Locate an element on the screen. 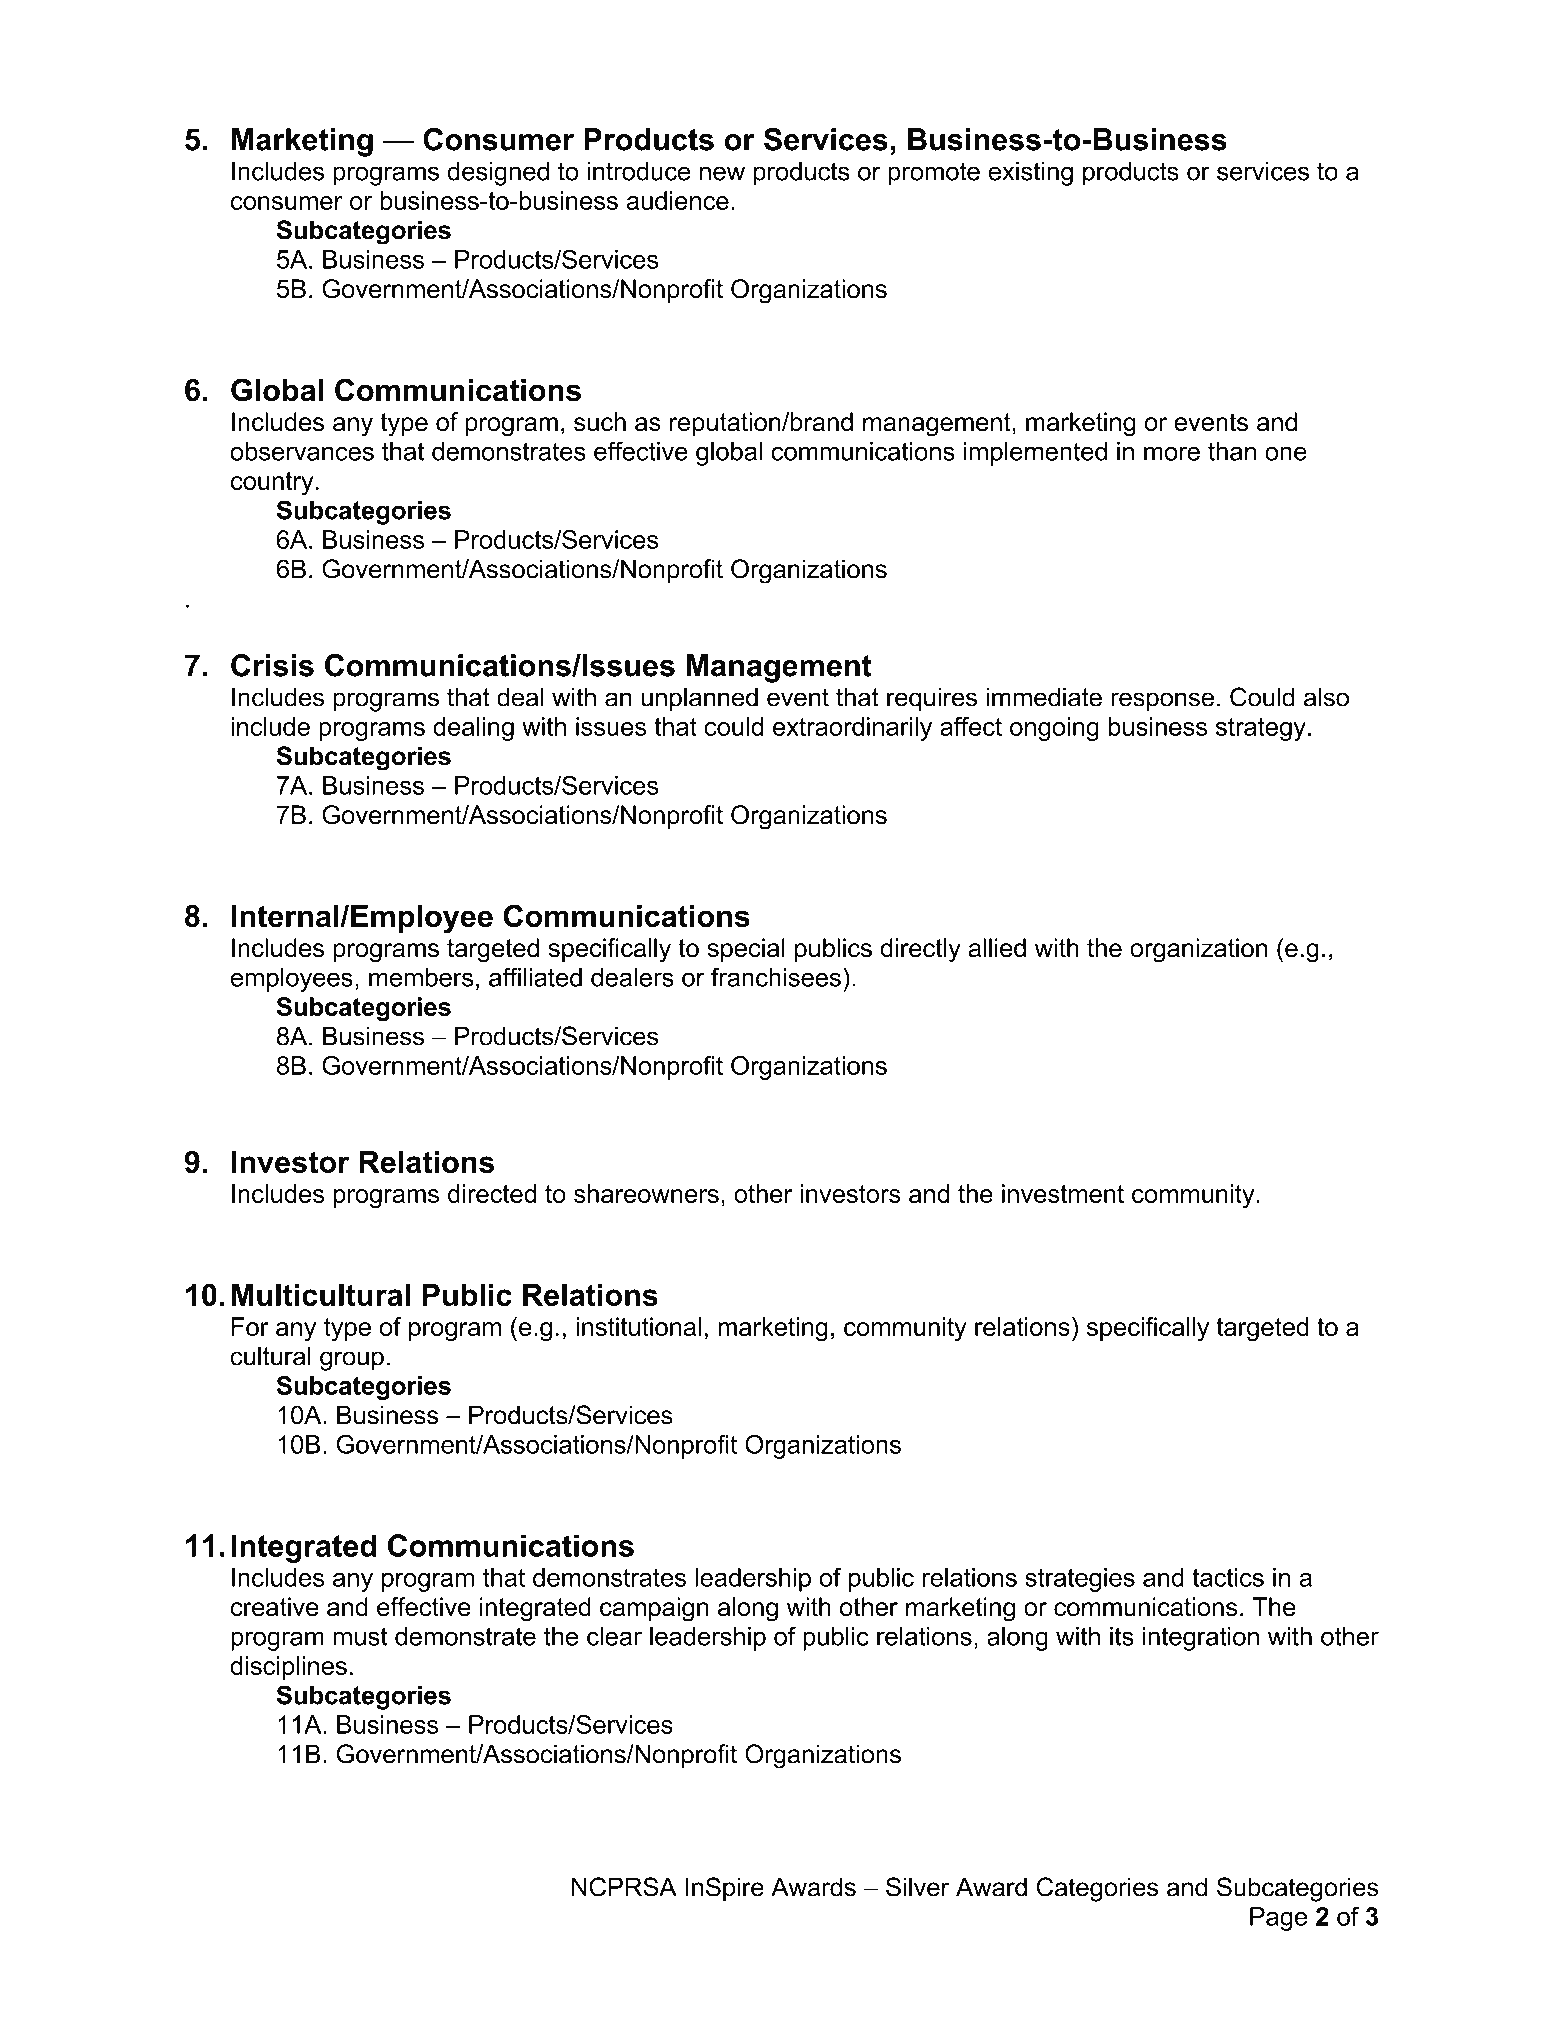 Image resolution: width=1563 pixels, height=2023 pixels. group is located at coordinates (352, 1361).
